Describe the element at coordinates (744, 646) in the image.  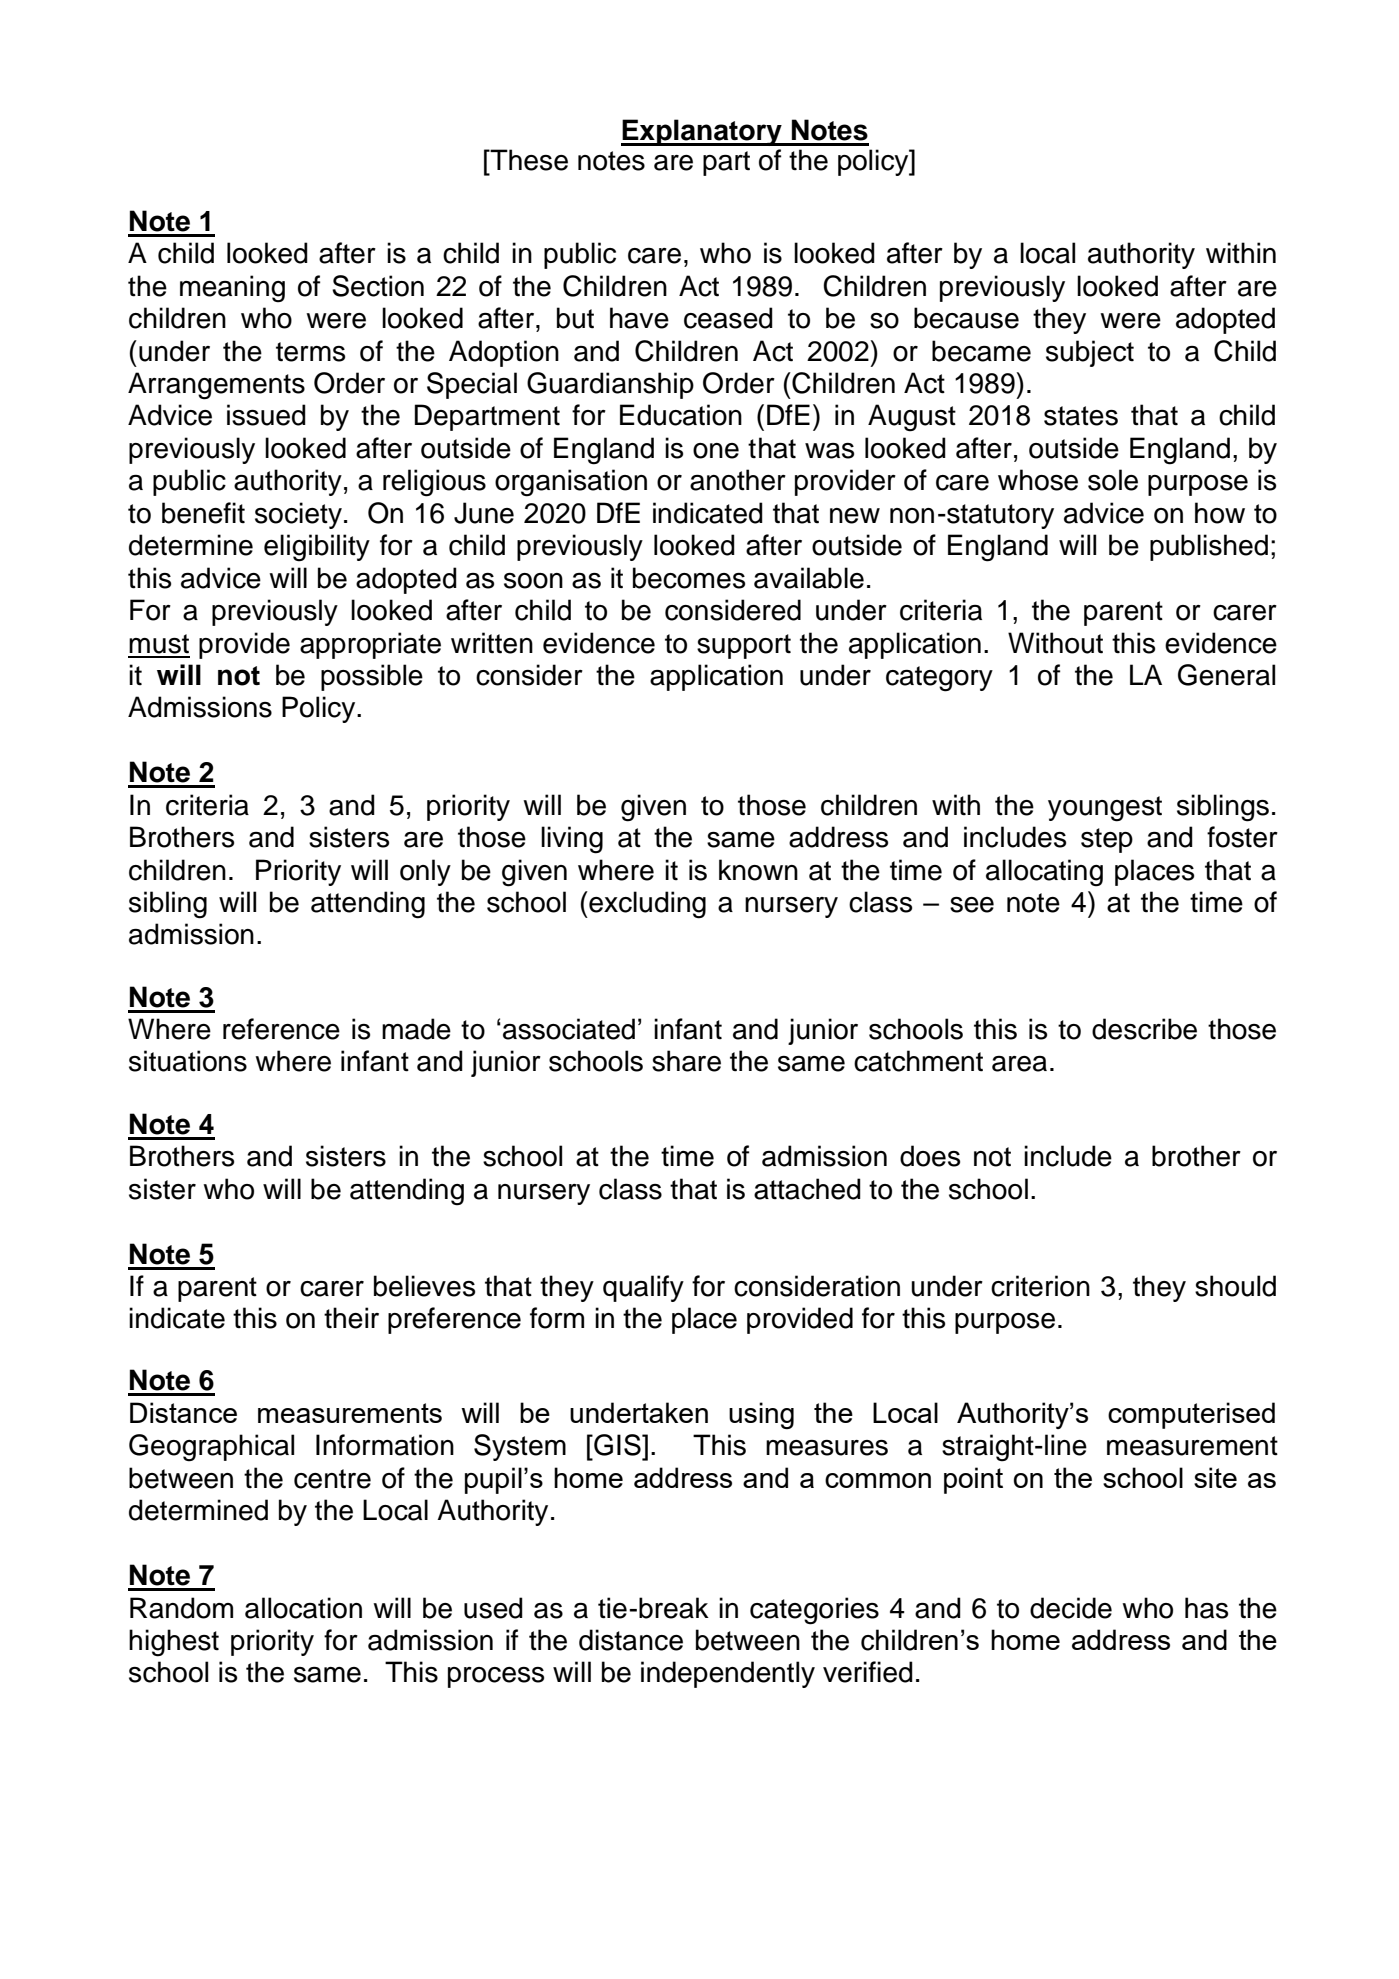
I see `support` at that location.
